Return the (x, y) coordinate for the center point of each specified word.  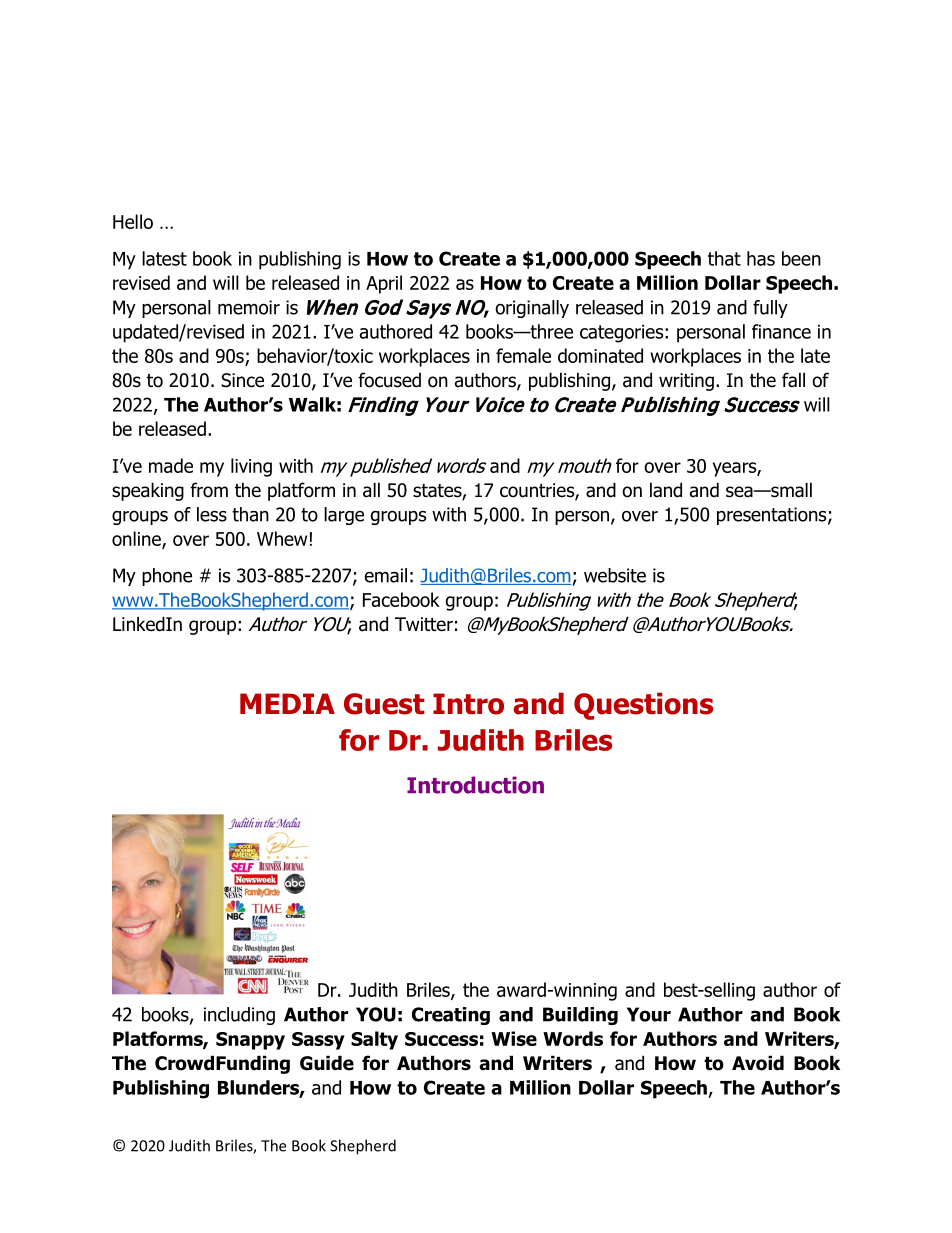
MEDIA (287, 703)
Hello (133, 221)
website (615, 575)
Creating (451, 1016)
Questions (643, 706)
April (384, 284)
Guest (384, 704)
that (724, 258)
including (239, 1016)
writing (686, 382)
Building (580, 1016)
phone (167, 577)
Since (242, 380)
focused (389, 380)
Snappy (250, 1041)
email (385, 575)
